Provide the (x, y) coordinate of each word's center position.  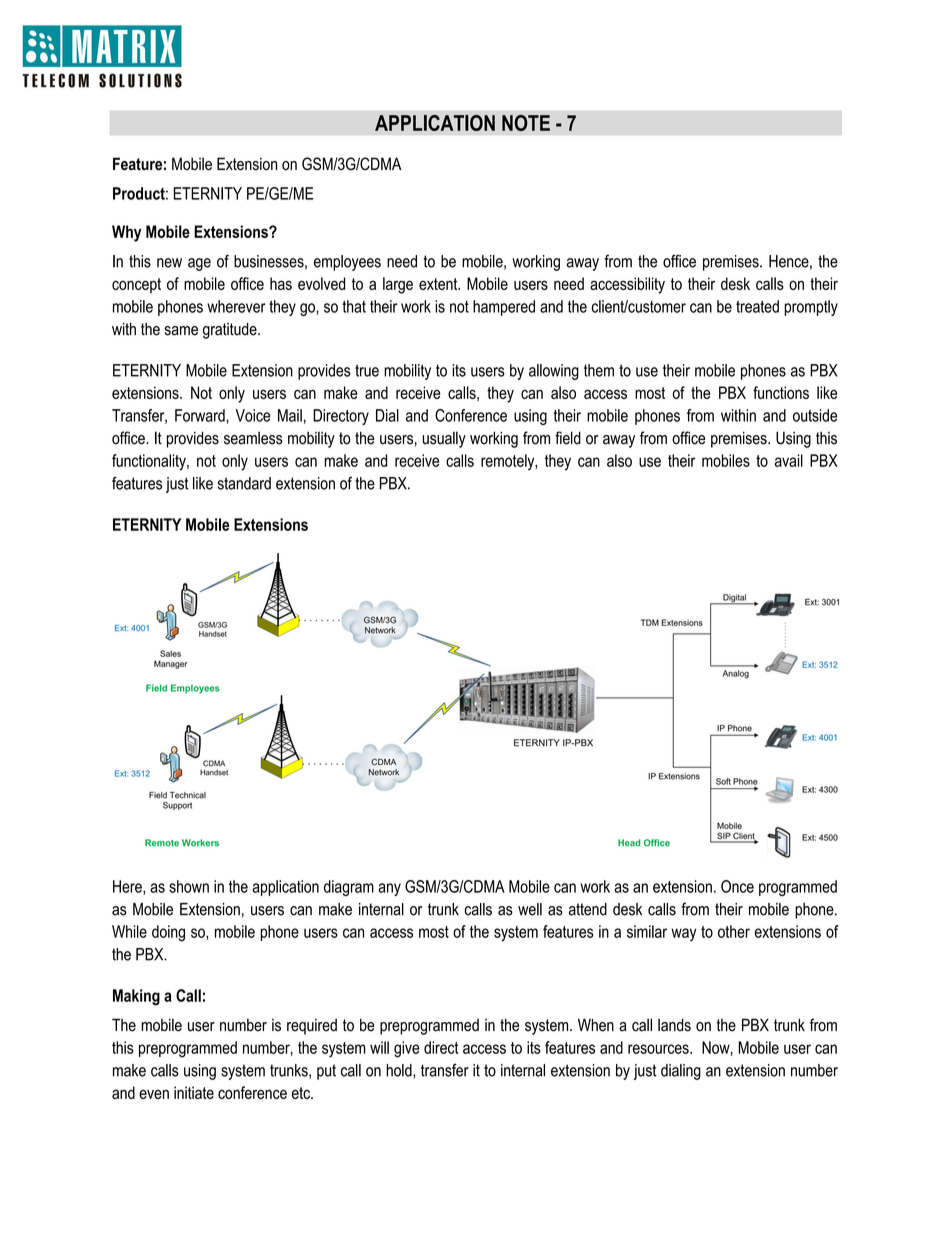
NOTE (526, 123)
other (734, 931)
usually (444, 439)
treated (757, 306)
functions (781, 392)
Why (126, 233)
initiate (194, 1092)
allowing (554, 372)
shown (189, 886)
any (389, 889)
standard (244, 483)
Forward (201, 415)
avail (789, 460)
